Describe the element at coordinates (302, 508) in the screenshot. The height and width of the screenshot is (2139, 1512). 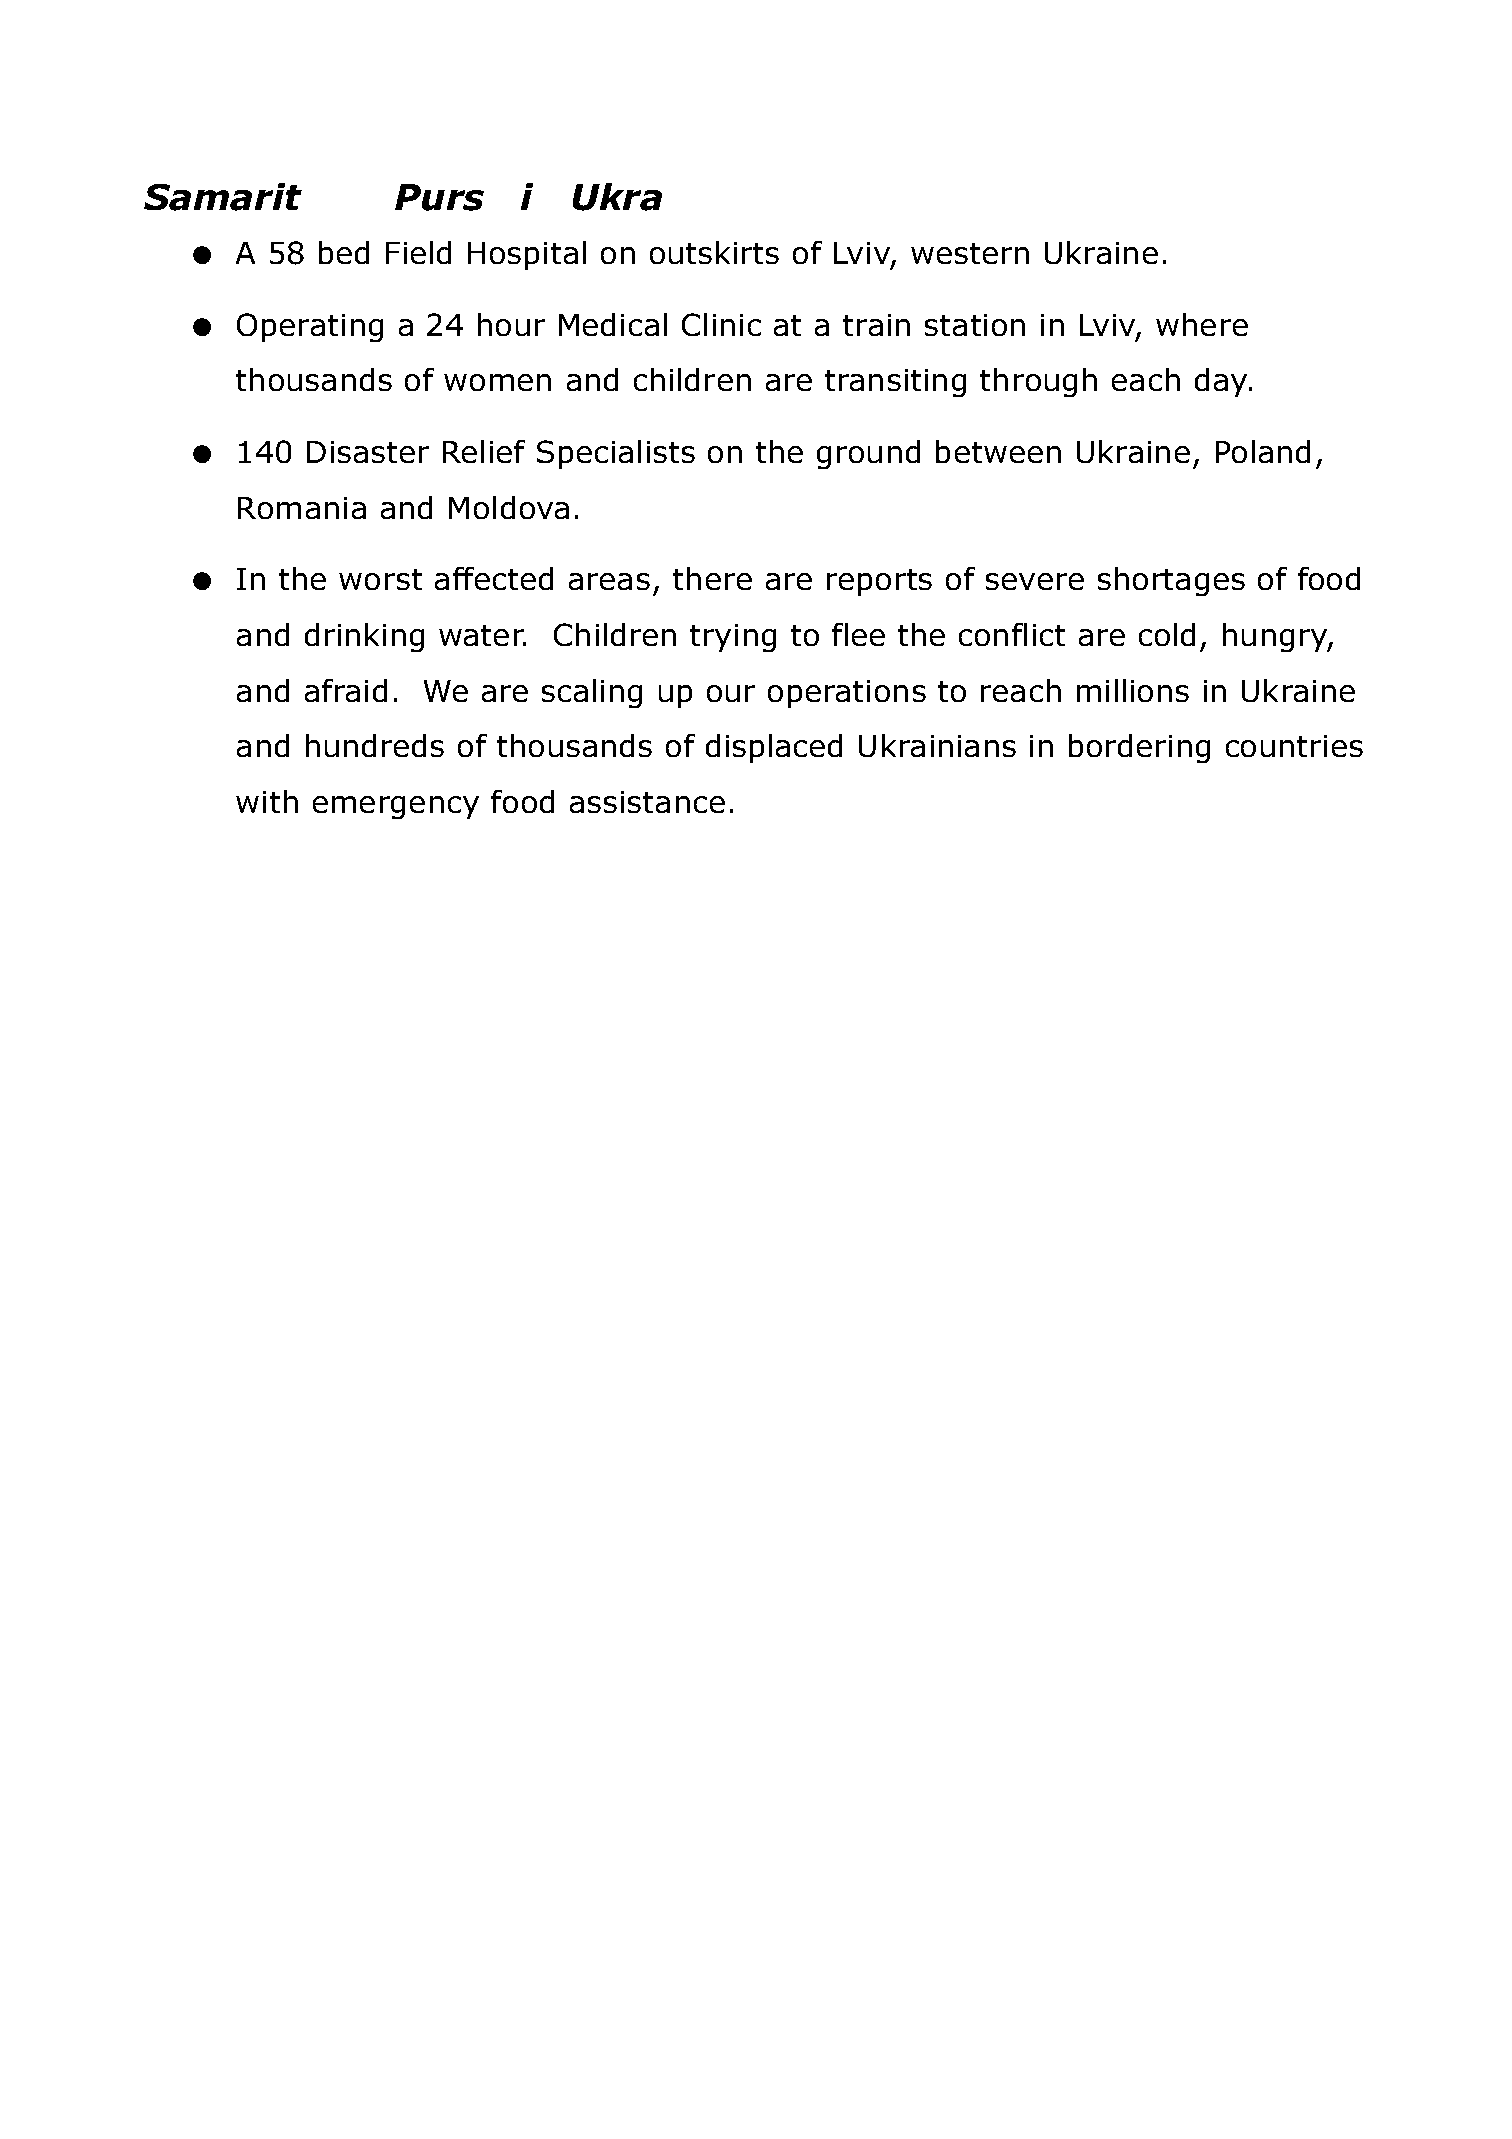
I see `Romania` at that location.
